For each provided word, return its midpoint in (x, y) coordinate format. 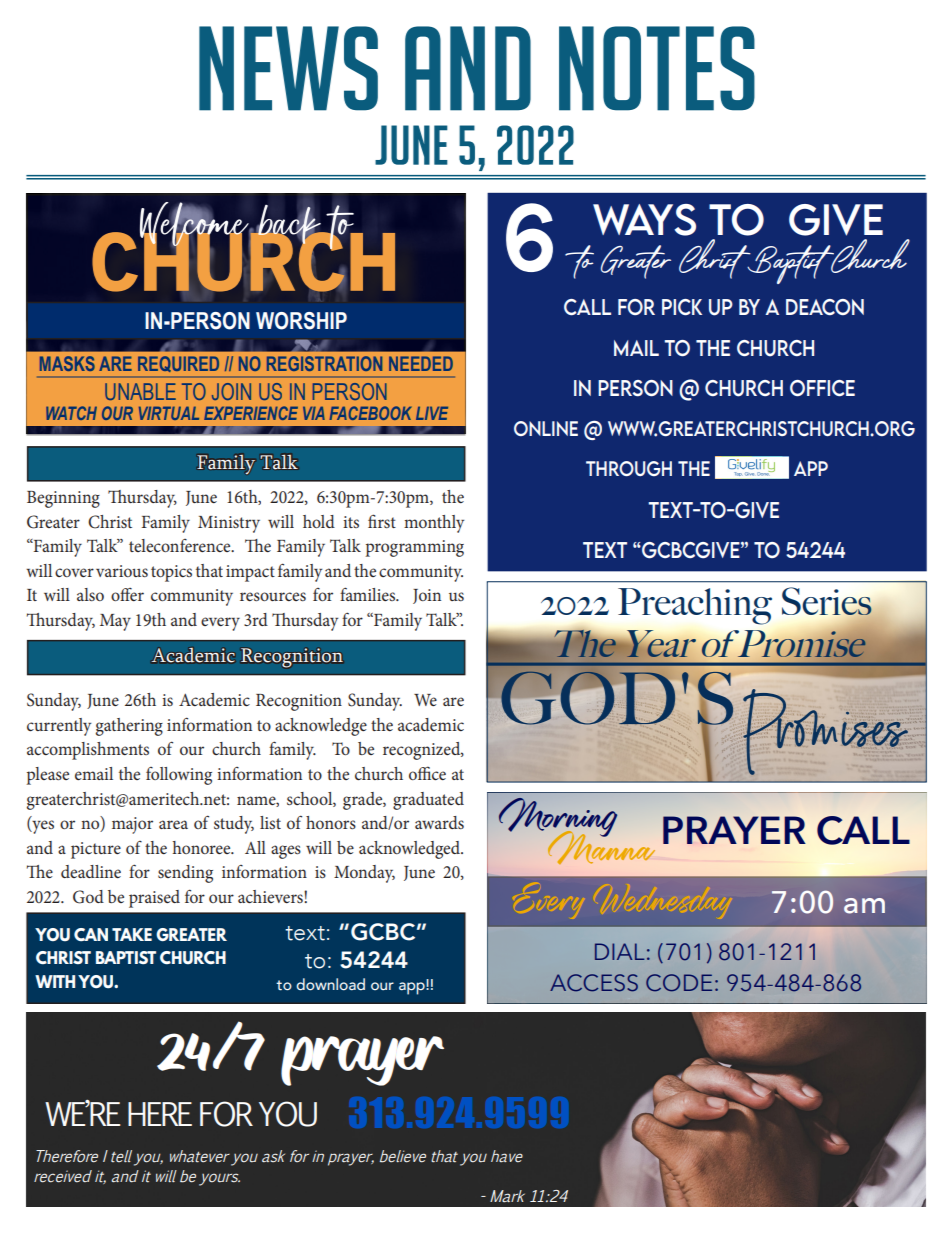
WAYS (644, 220)
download (330, 984)
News (288, 68)
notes (657, 68)
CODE (679, 983)
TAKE (132, 934)
